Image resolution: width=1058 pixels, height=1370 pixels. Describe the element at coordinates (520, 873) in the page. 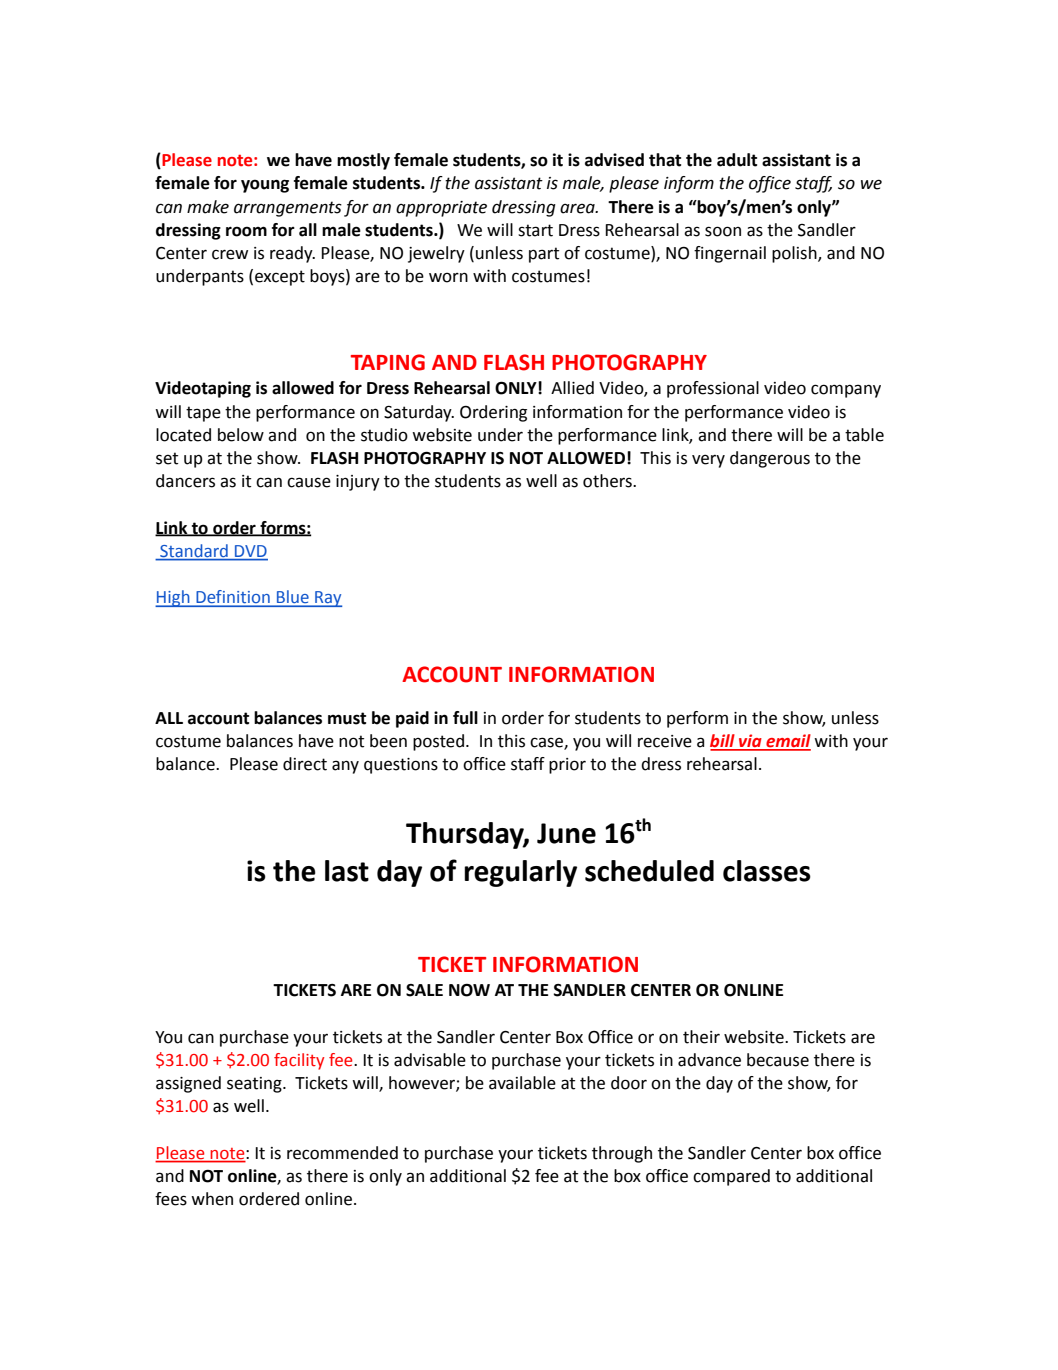

I see `regularly` at that location.
